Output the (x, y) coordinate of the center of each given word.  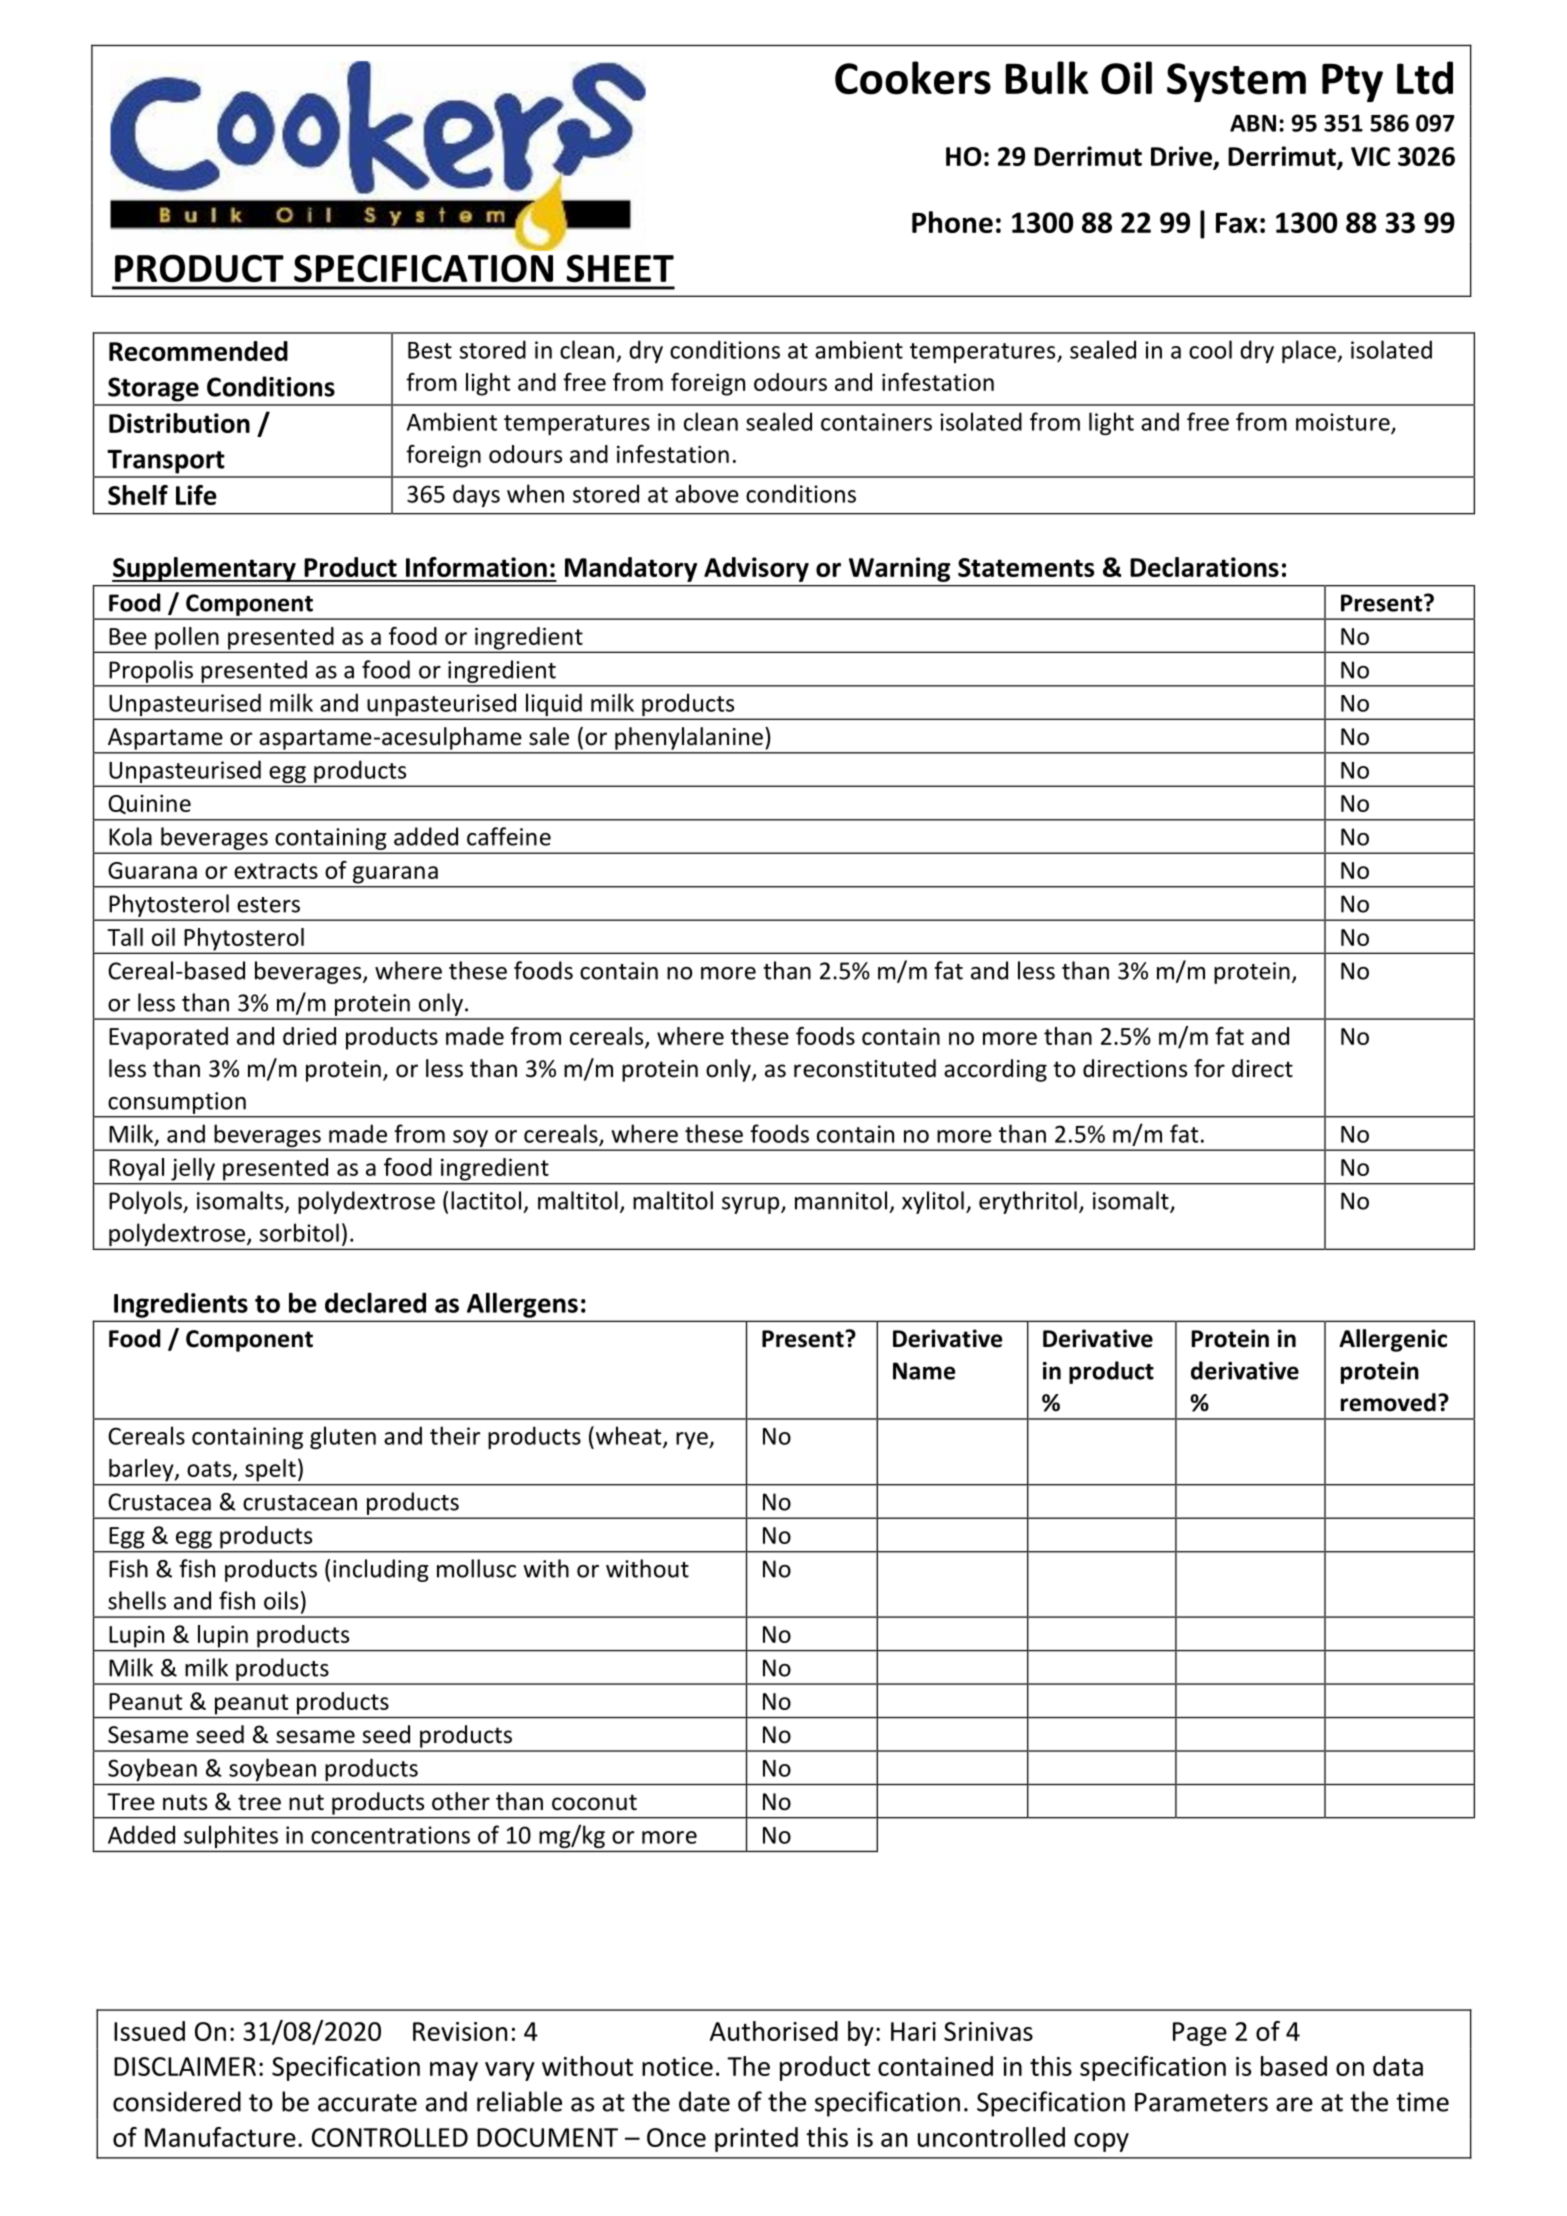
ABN (1253, 123)
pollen (187, 639)
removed (1388, 1402)
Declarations (1204, 567)
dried (309, 1036)
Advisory (756, 569)
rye (693, 1440)
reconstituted (865, 1068)
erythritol (1028, 1202)
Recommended (198, 351)
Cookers (913, 78)
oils (281, 1600)
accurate (367, 2103)
